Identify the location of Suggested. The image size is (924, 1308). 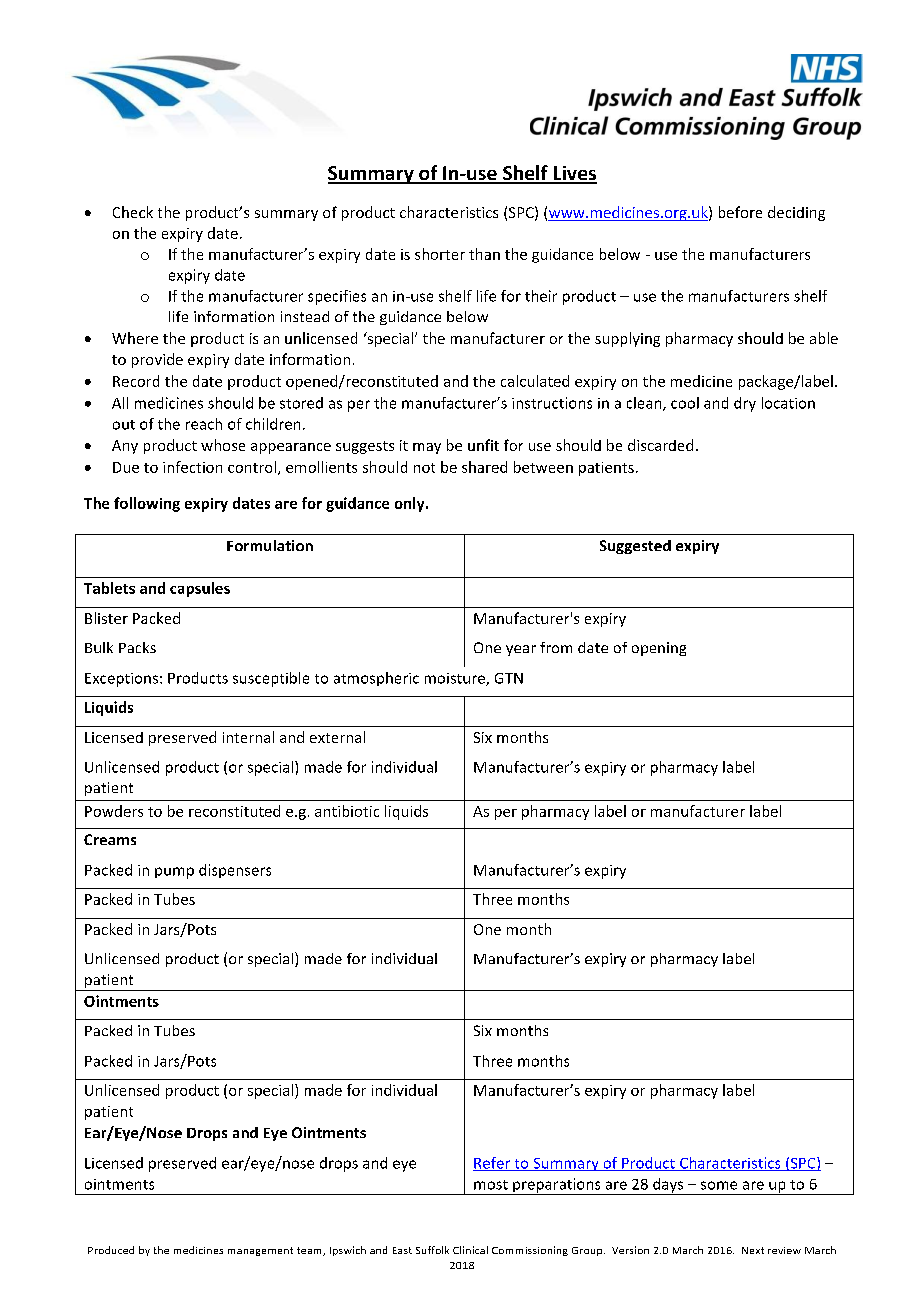
(635, 547).
